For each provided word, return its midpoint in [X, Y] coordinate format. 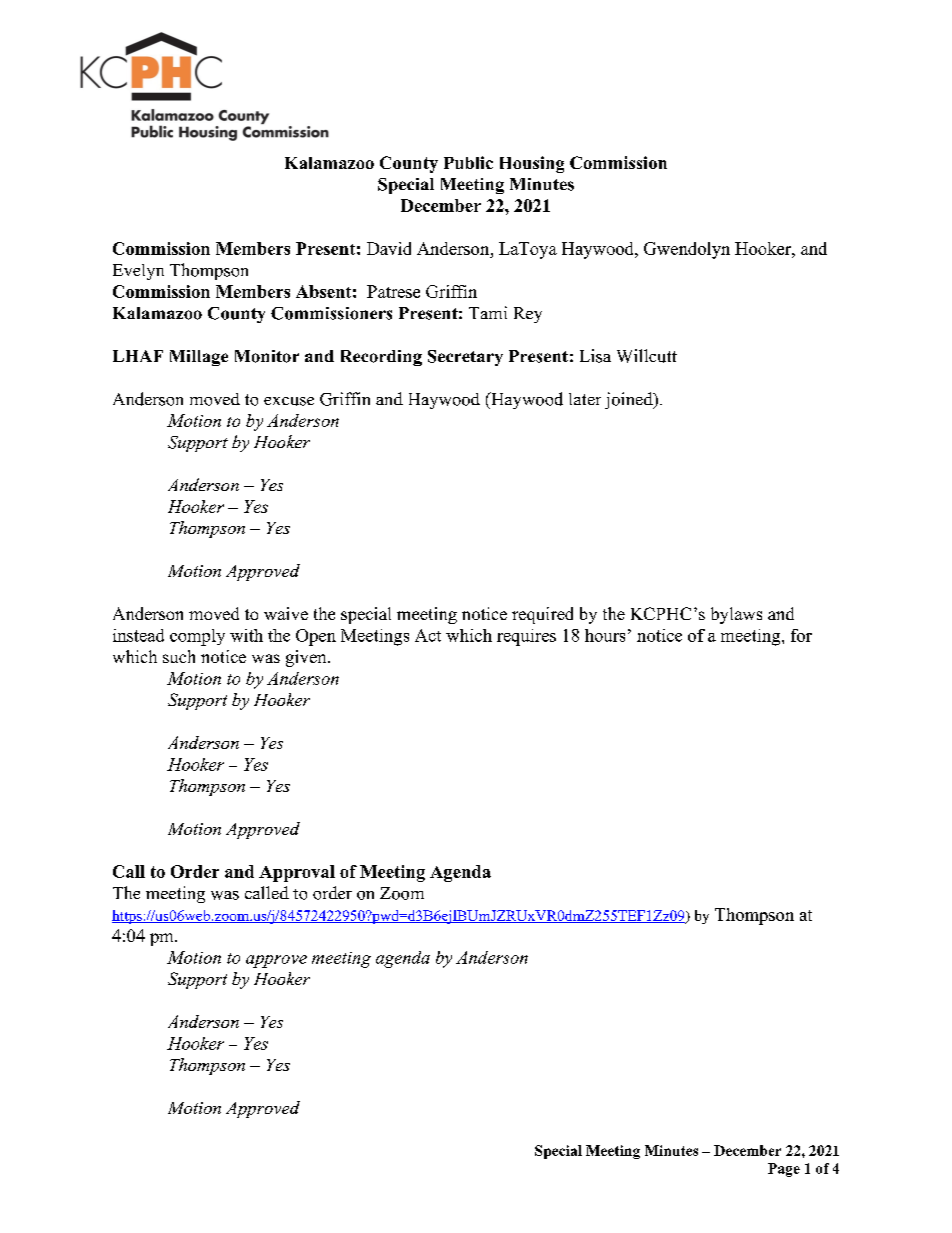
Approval [297, 873]
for [801, 635]
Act [428, 635]
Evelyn [138, 272]
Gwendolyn [687, 250]
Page [784, 1170]
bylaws [736, 615]
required [542, 615]
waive [286, 613]
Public [468, 162]
